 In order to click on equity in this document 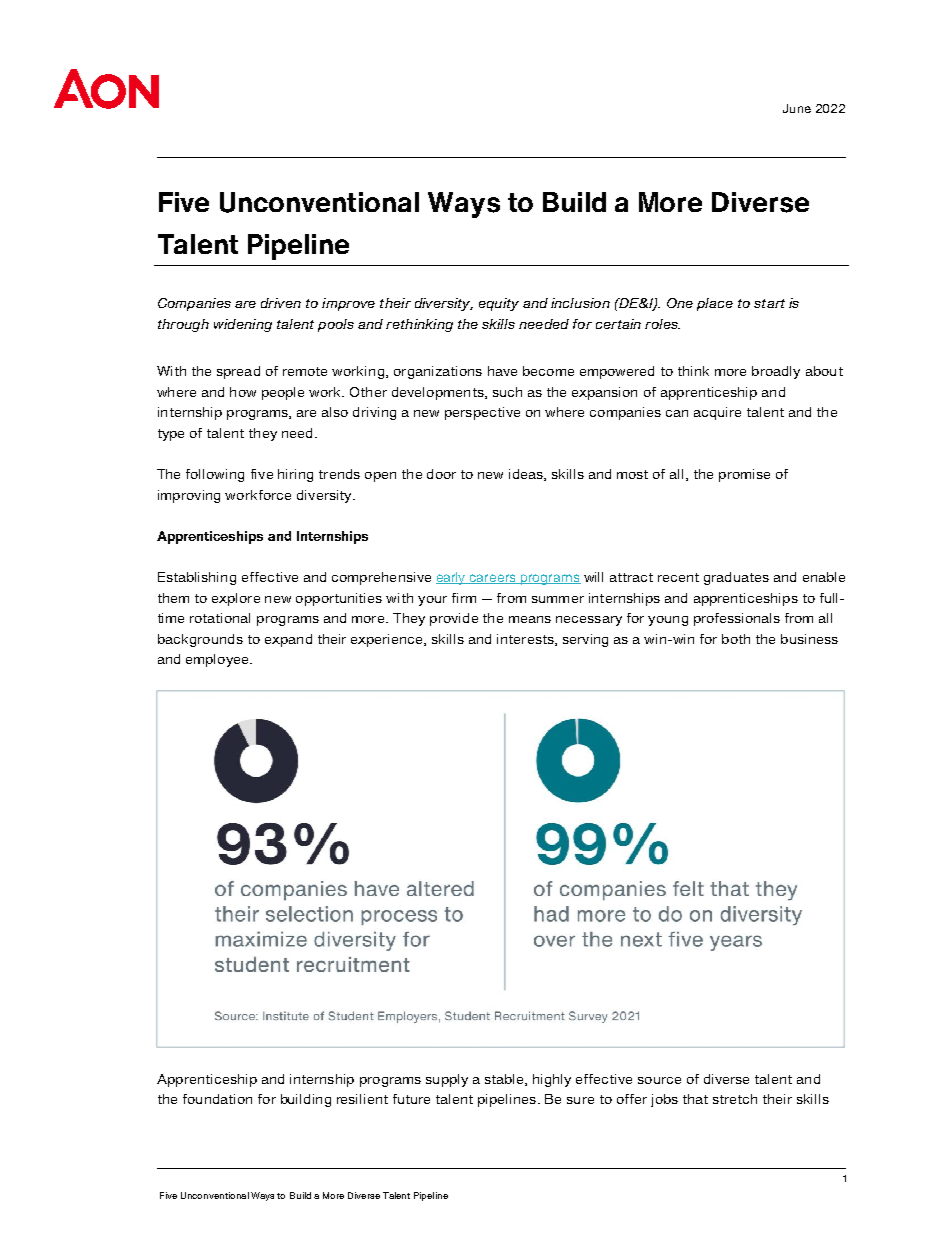, I will do `click(499, 304)`.
